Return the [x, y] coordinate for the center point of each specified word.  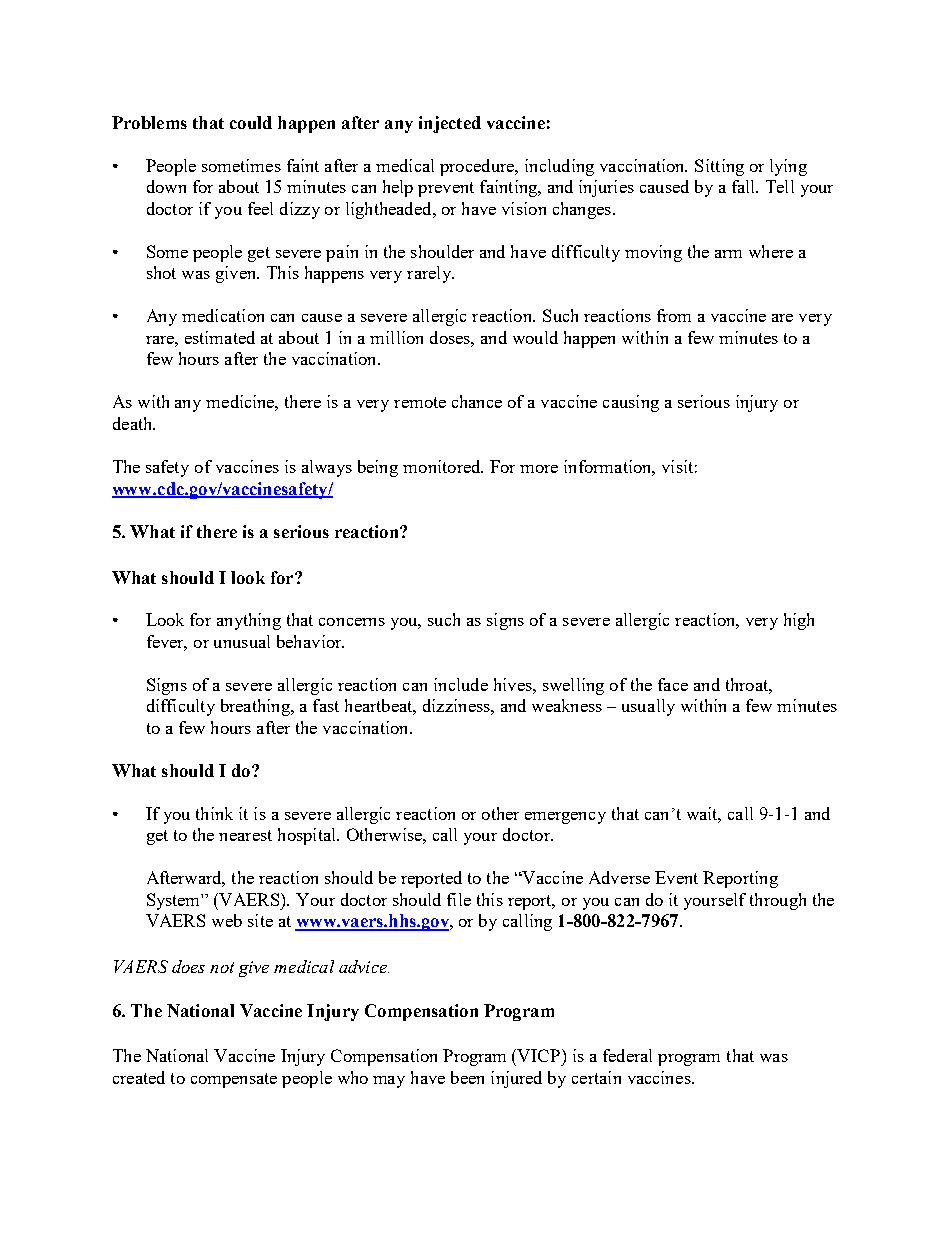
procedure [478, 167]
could [251, 122]
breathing [256, 707]
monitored [443, 466]
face [673, 684]
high [799, 621]
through [778, 901]
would [535, 337]
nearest [245, 835]
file [459, 899]
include [461, 684]
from [674, 315]
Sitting [719, 167]
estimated [220, 337]
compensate [234, 1080]
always [327, 468]
